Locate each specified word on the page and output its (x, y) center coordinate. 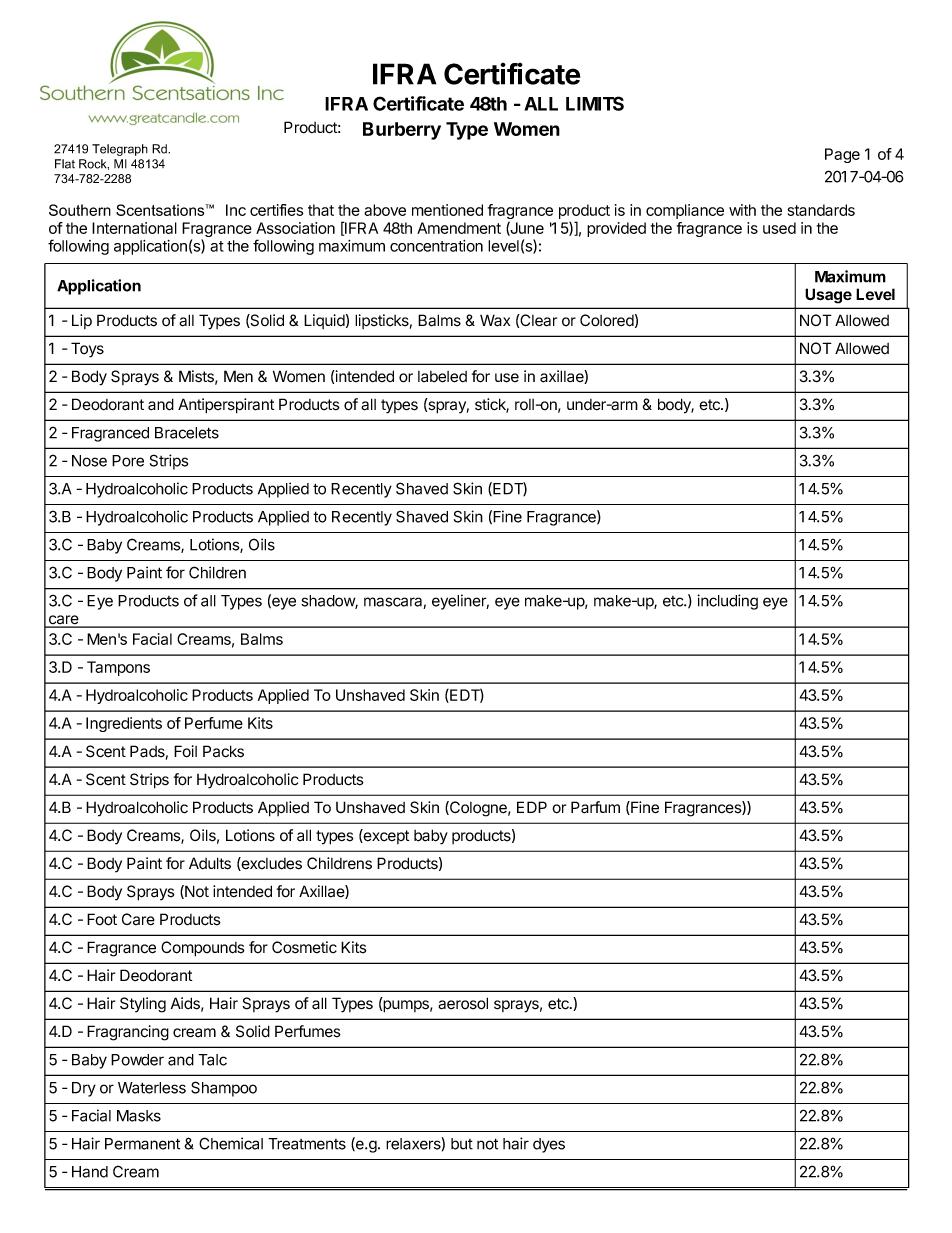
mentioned (447, 210)
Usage (828, 296)
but (462, 1144)
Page (842, 155)
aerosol (463, 1003)
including (727, 602)
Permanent (142, 1144)
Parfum (595, 807)
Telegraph (120, 150)
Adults (210, 863)
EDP (532, 807)
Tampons (118, 668)
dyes (549, 1145)
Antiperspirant (226, 406)
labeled (442, 377)
